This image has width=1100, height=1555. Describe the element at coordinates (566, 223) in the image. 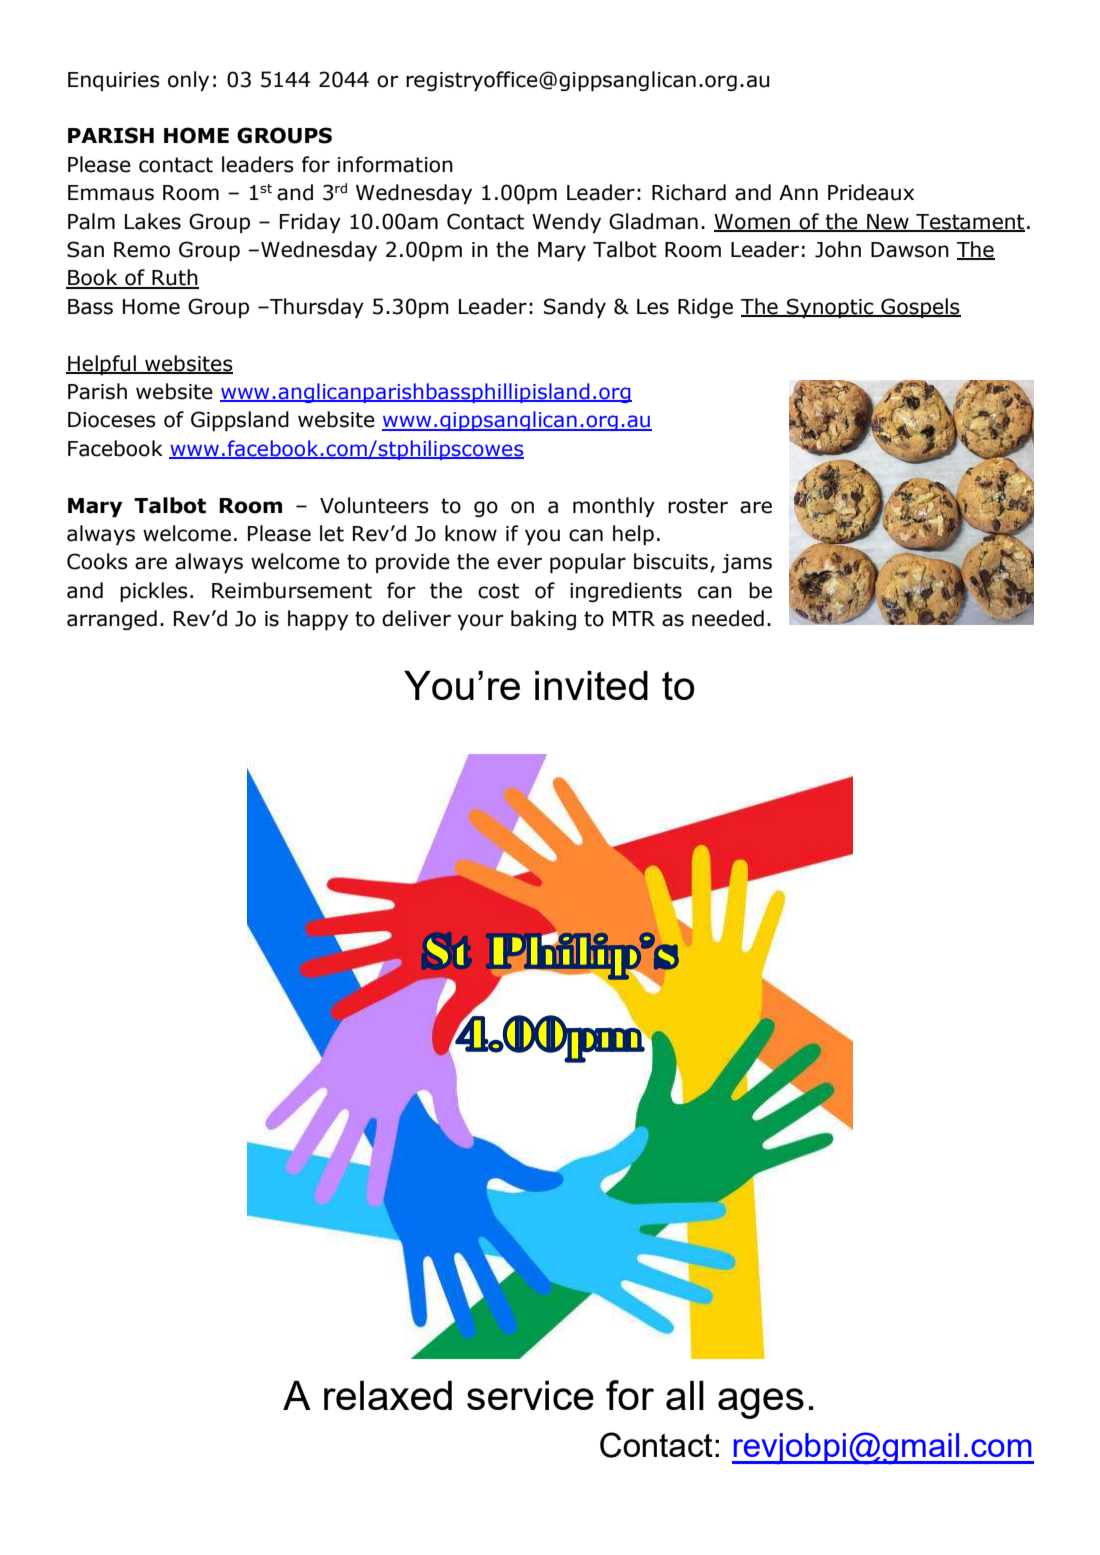

I see `Wendy` at that location.
